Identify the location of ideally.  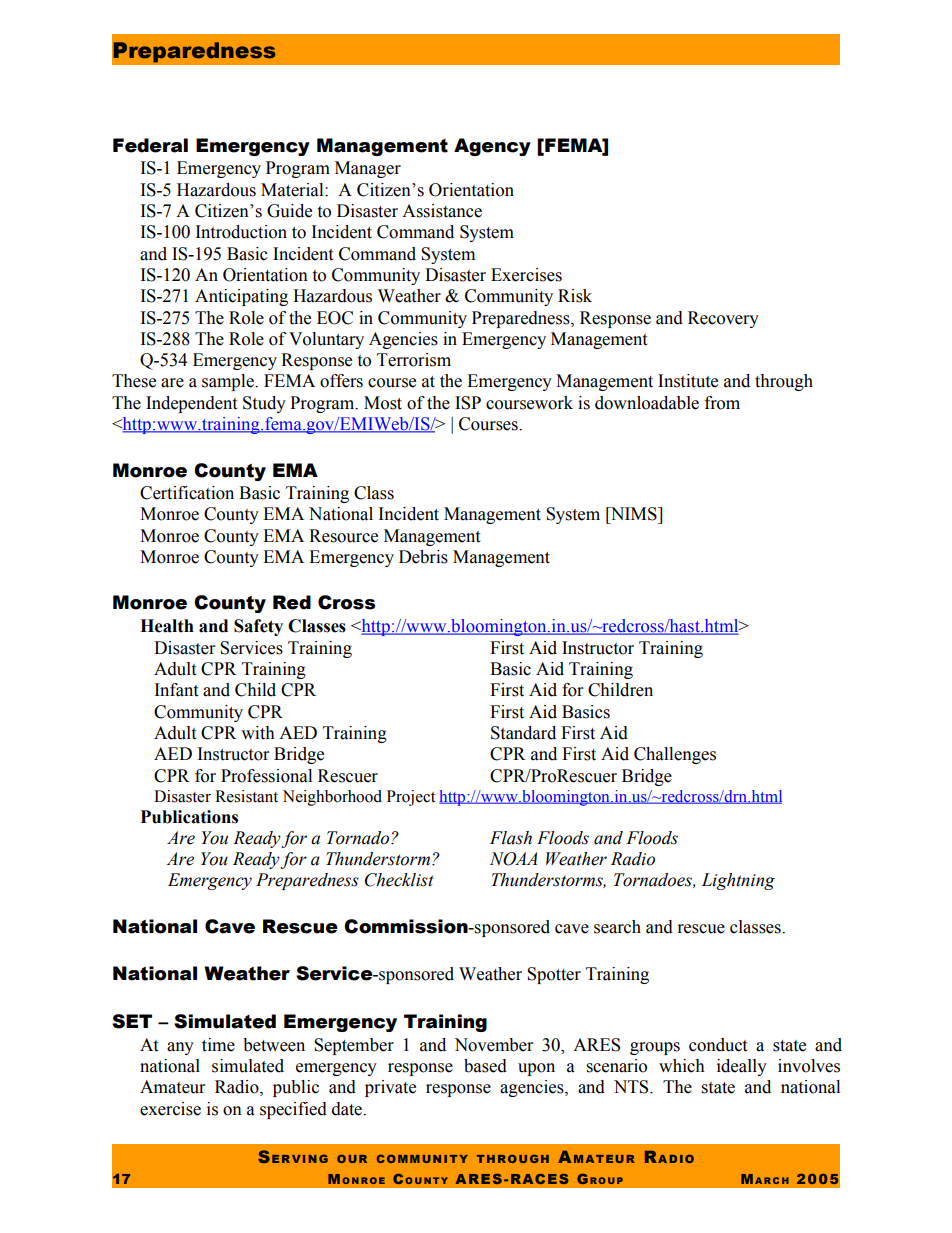
(742, 1067).
